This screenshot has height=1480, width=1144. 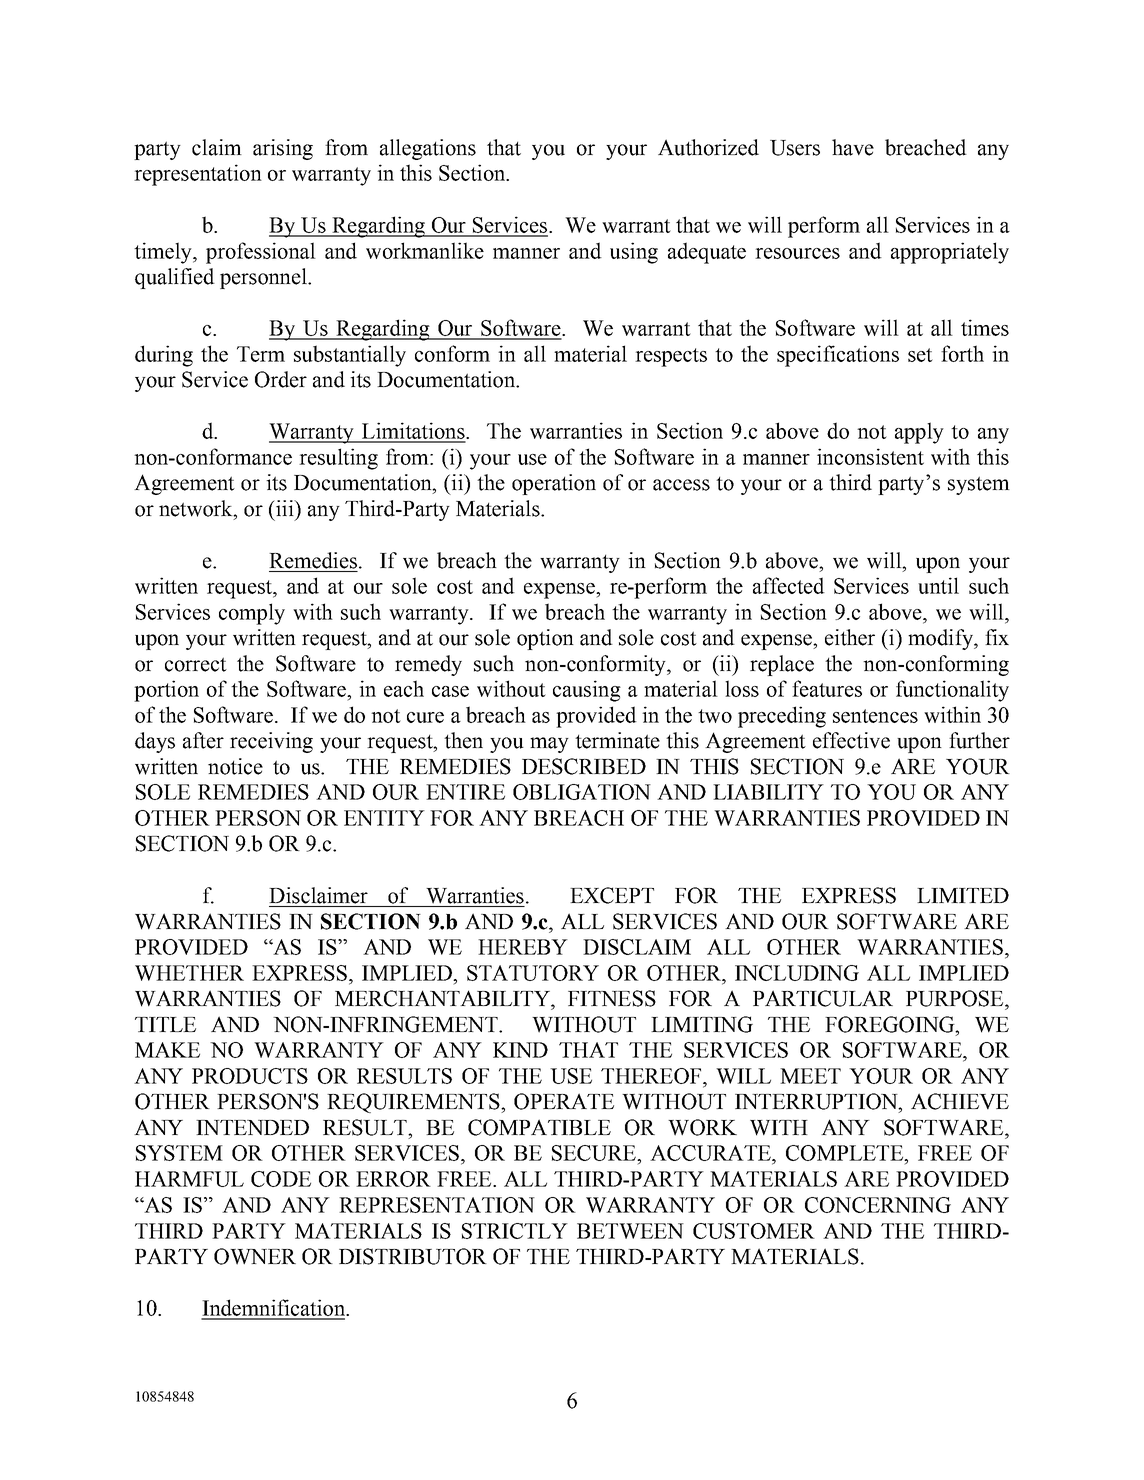 I want to click on Authorized, so click(x=708, y=147).
